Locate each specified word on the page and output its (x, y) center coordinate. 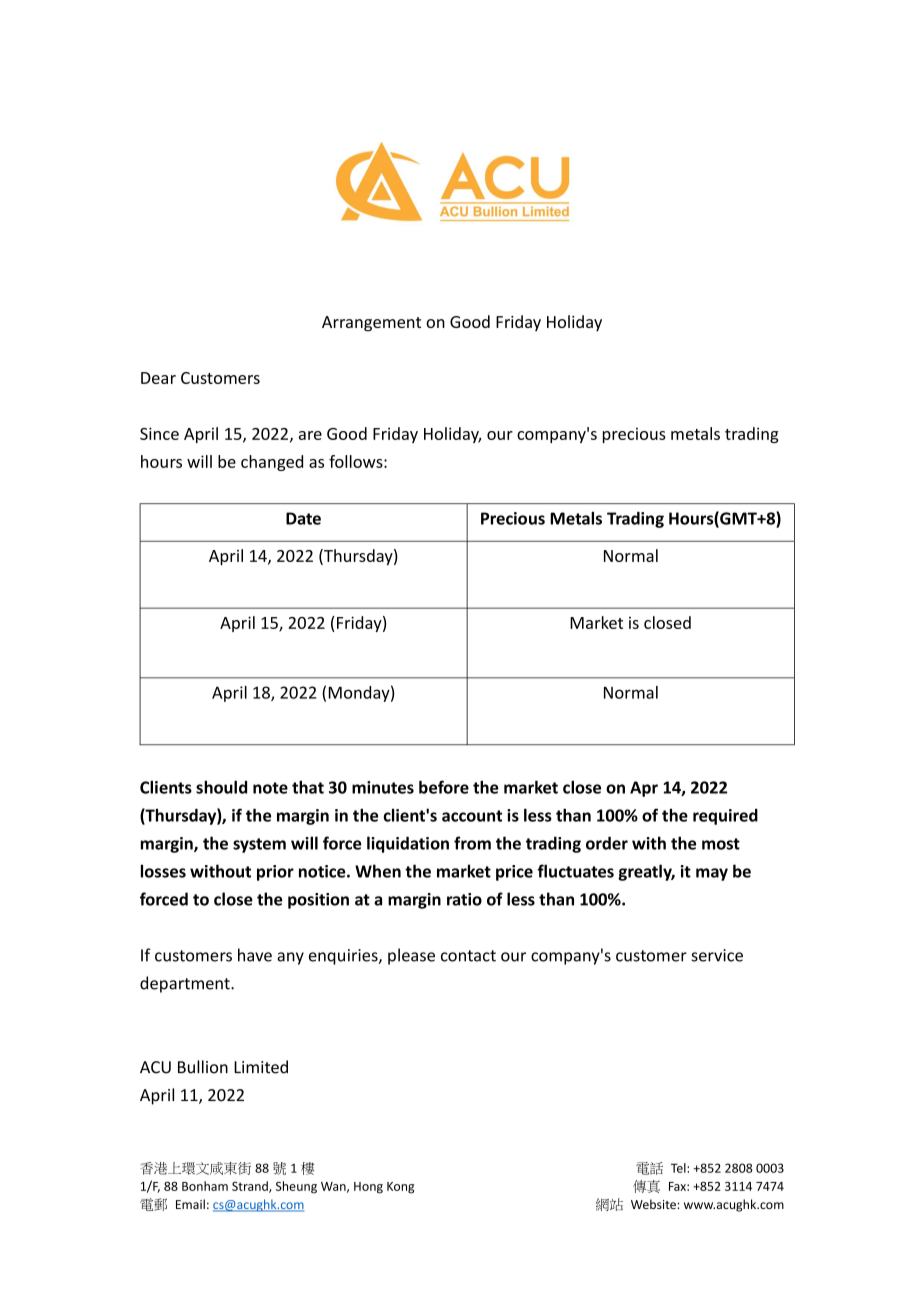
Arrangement (371, 324)
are (310, 435)
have (255, 955)
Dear (158, 378)
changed (272, 463)
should (221, 787)
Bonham (205, 1186)
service (717, 955)
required (725, 817)
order (607, 843)
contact (468, 956)
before (444, 787)
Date (303, 518)
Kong (400, 1188)
